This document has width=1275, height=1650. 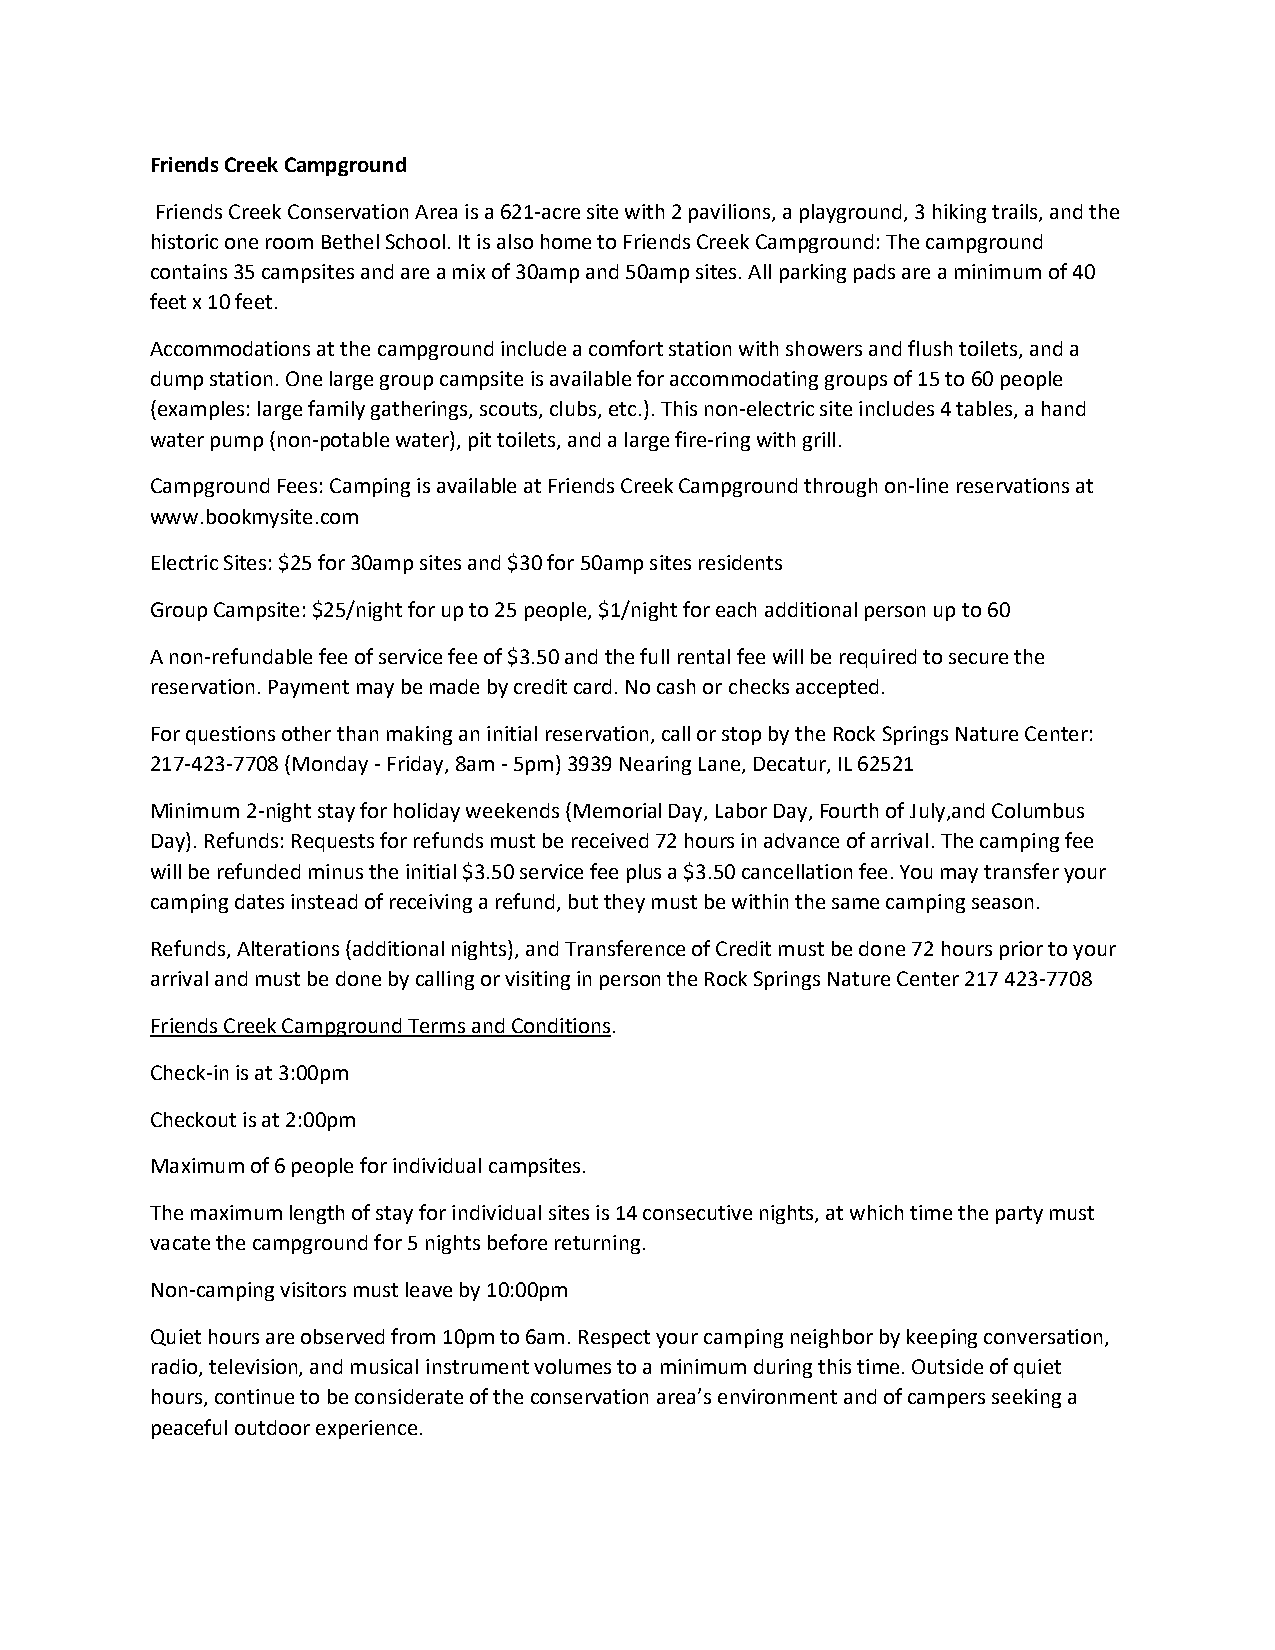 What do you see at coordinates (1038, 810) in the document?
I see `Columbus` at bounding box center [1038, 810].
